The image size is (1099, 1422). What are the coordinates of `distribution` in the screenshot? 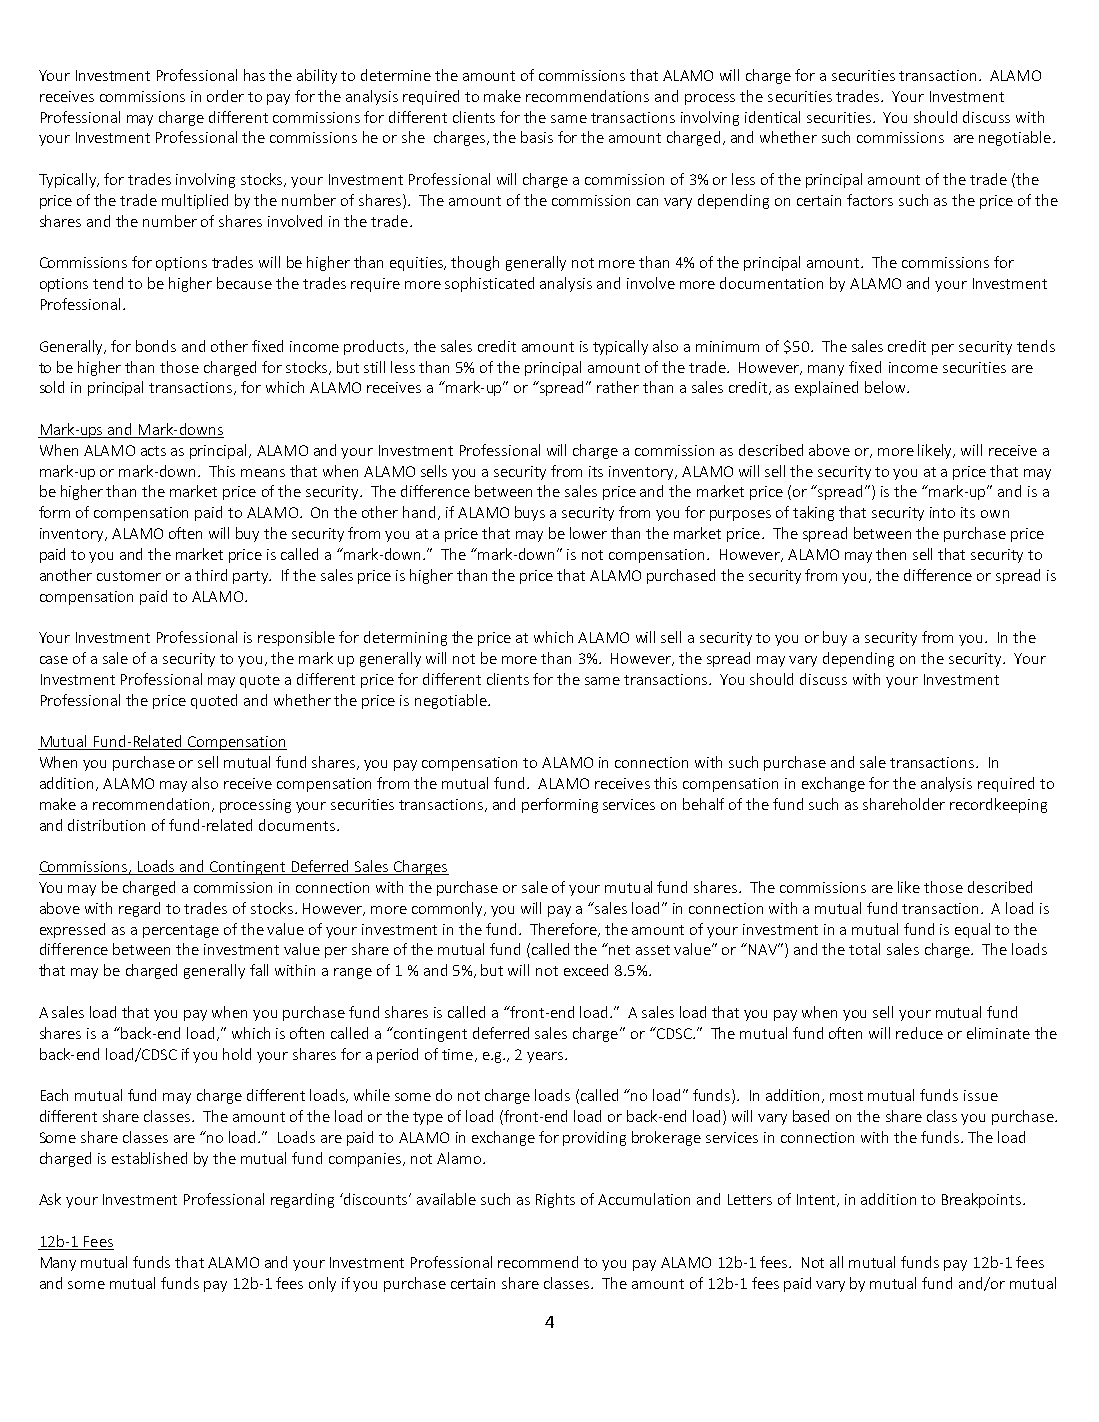 It's located at (106, 825).
